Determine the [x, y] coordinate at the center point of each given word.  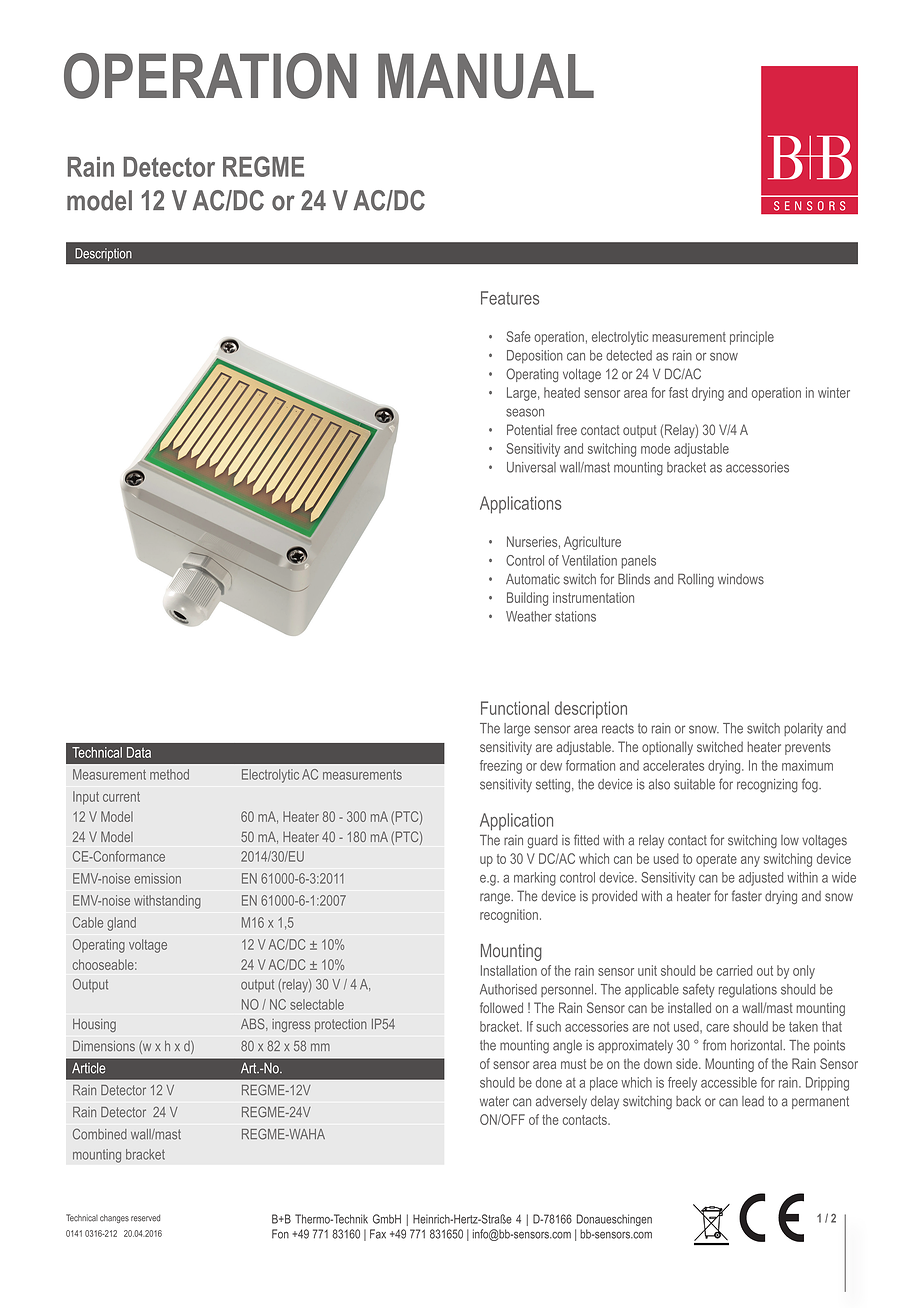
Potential [529, 429]
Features [510, 298]
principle [752, 338]
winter [834, 392]
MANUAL [486, 76]
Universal [531, 467]
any [750, 861]
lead [753, 1101]
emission [157, 878]
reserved [145, 1218]
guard [542, 842]
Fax [378, 1234]
